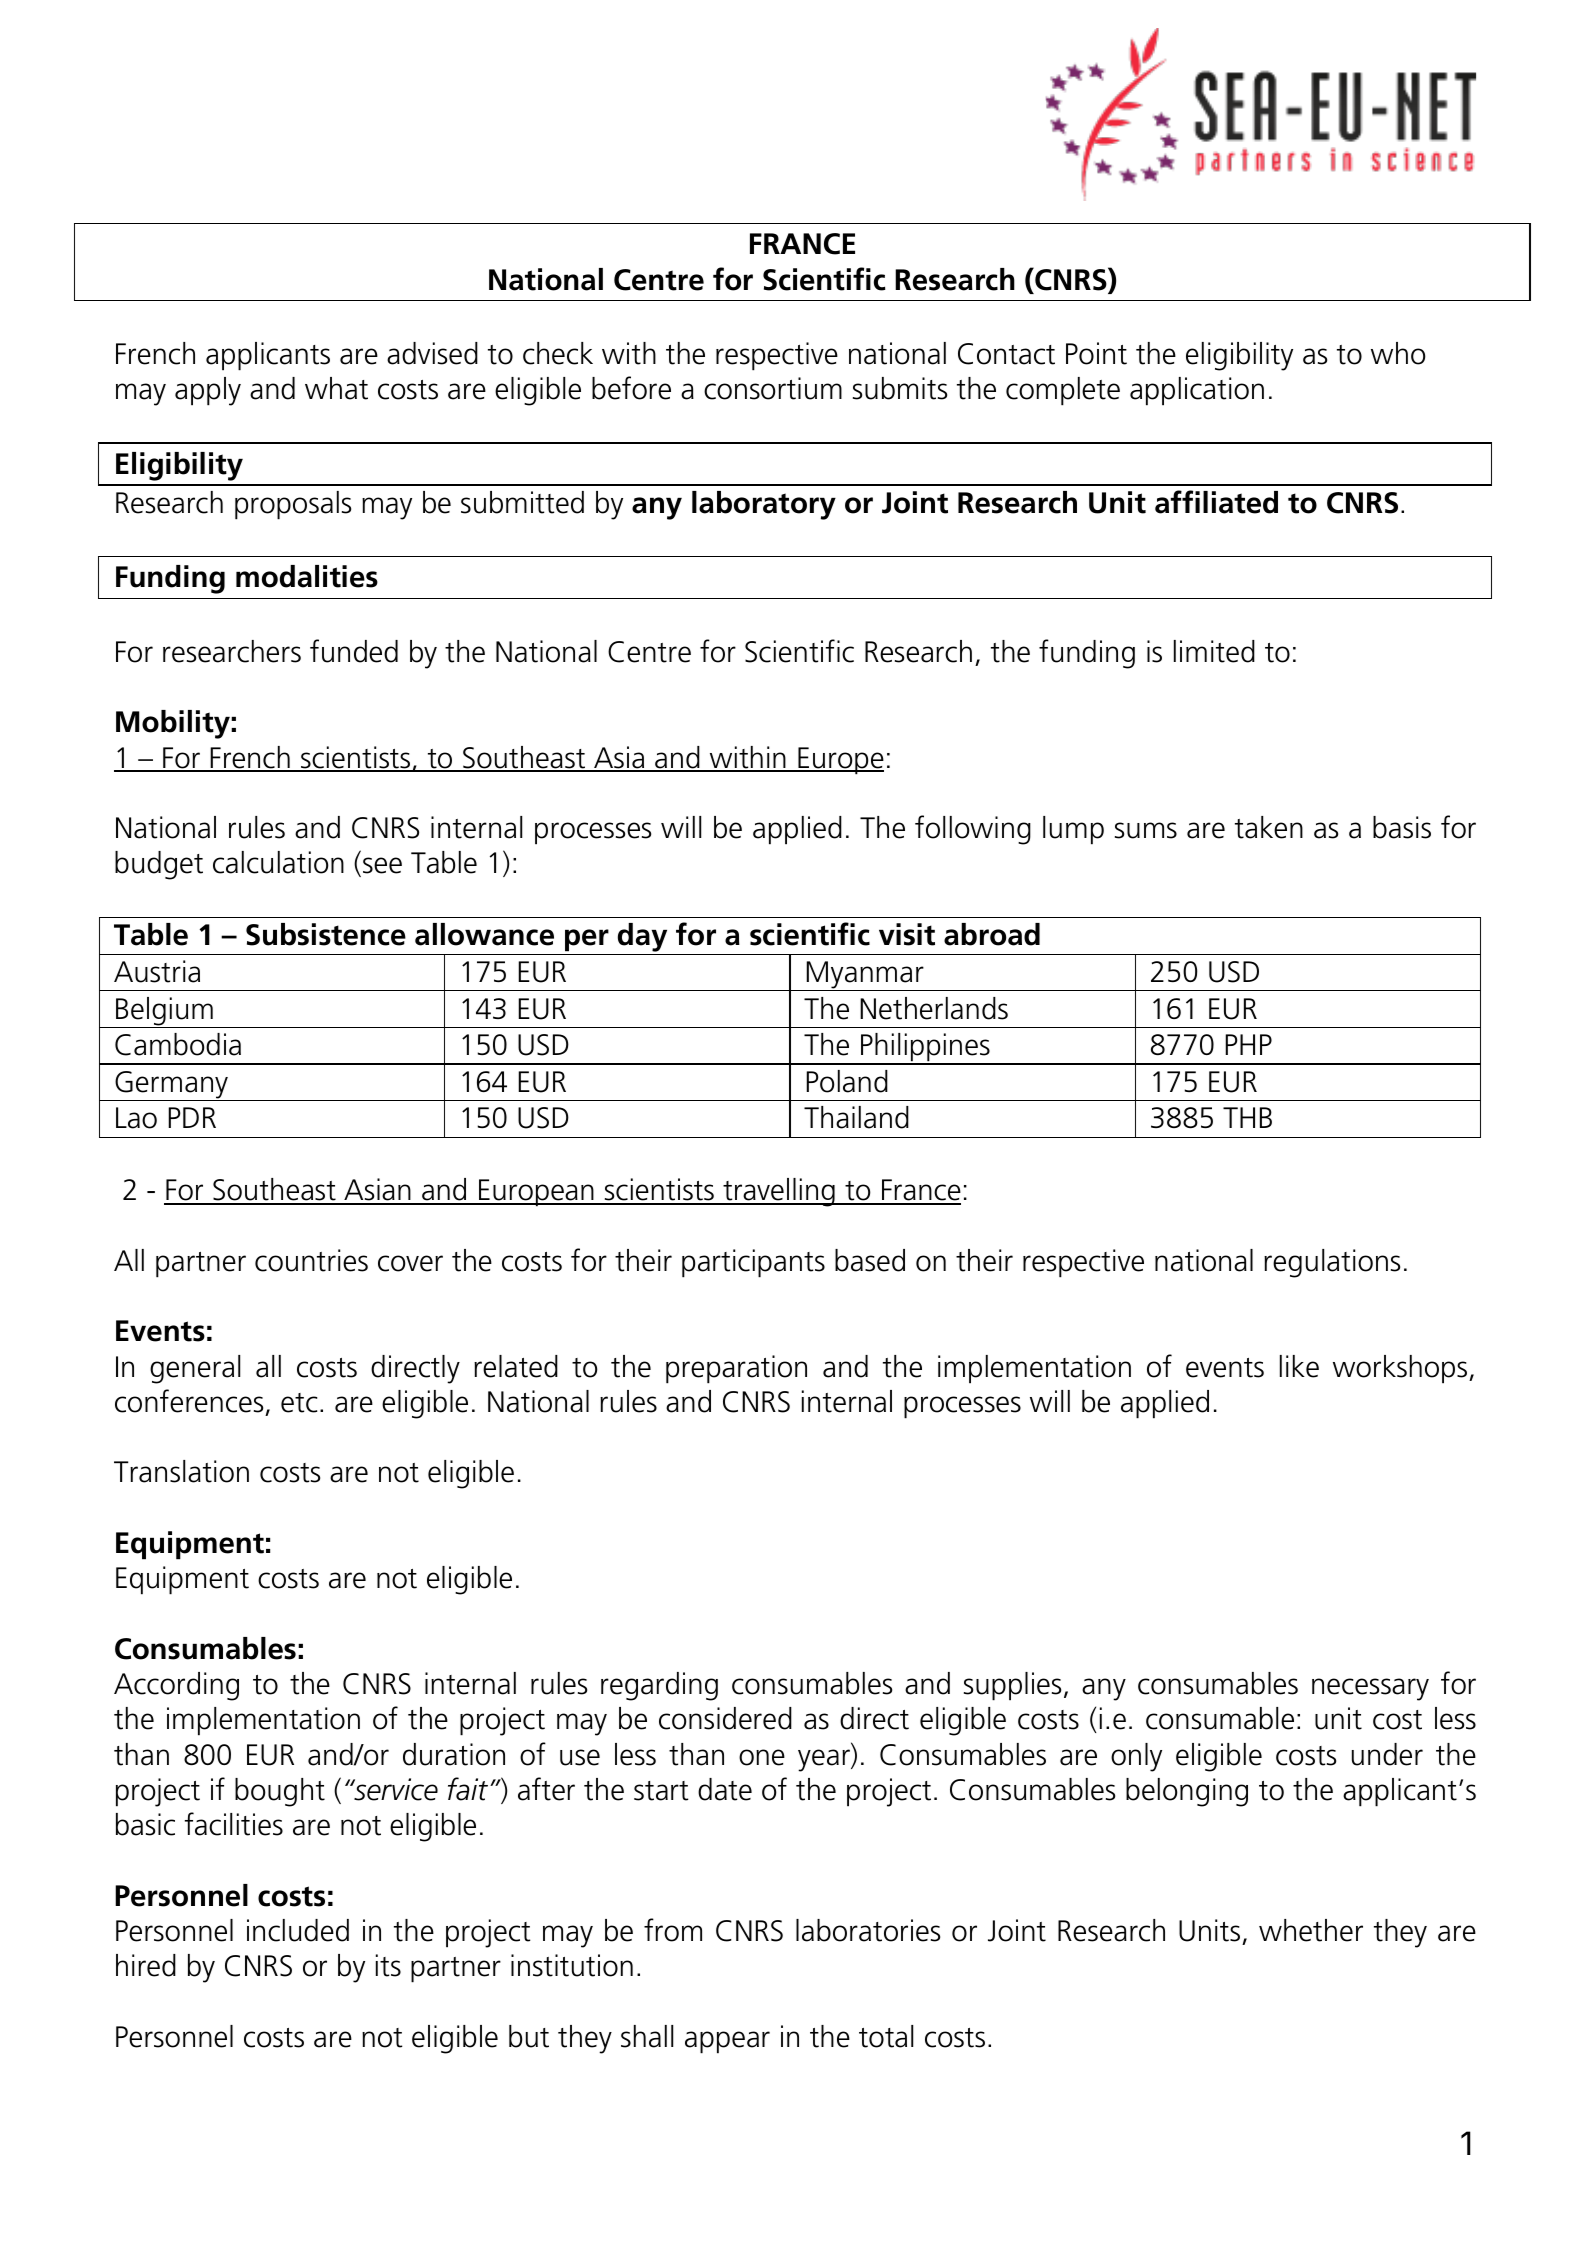 The height and width of the page is (2249, 1590). I want to click on appear, so click(727, 2042).
